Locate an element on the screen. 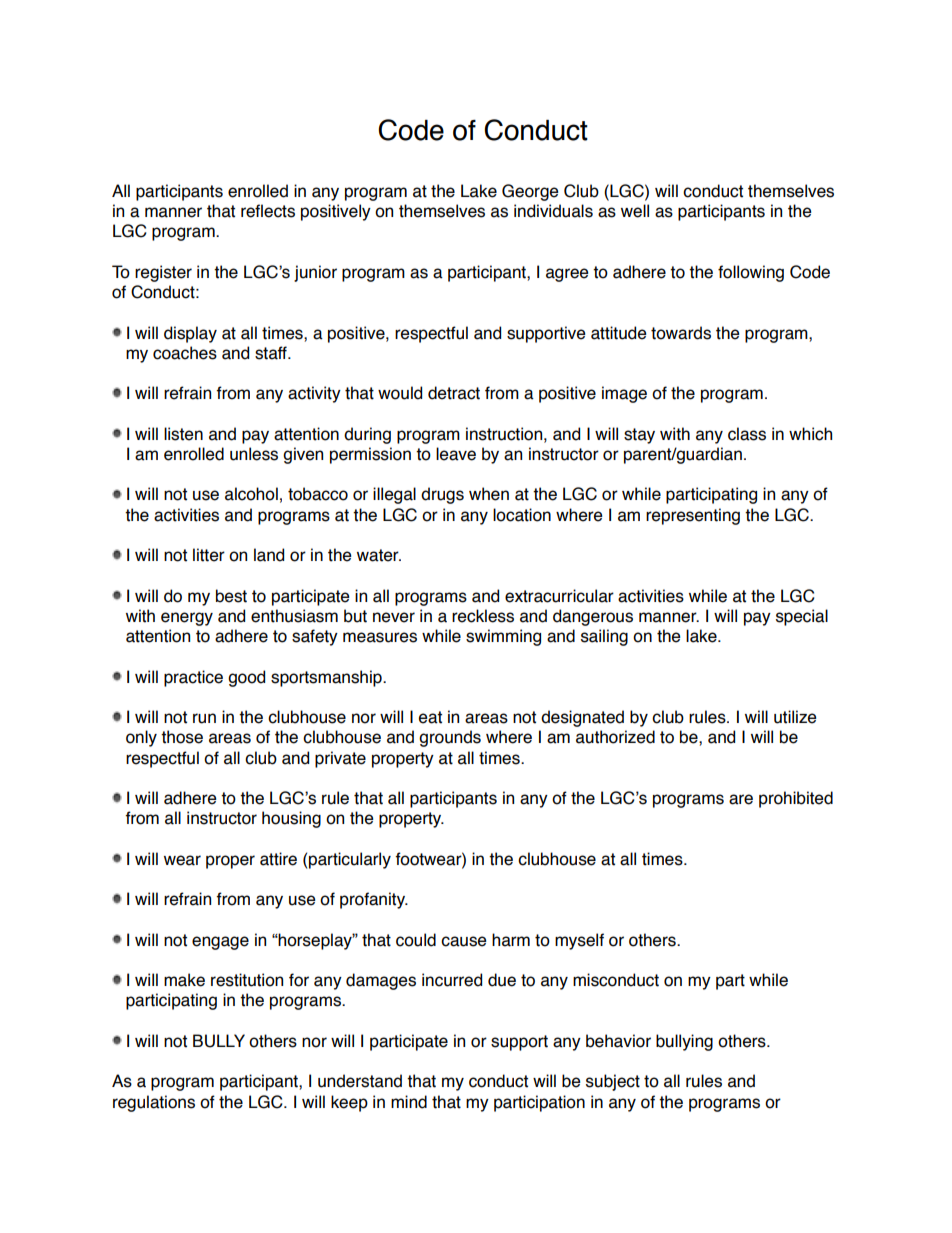  reflects is located at coordinates (268, 211).
